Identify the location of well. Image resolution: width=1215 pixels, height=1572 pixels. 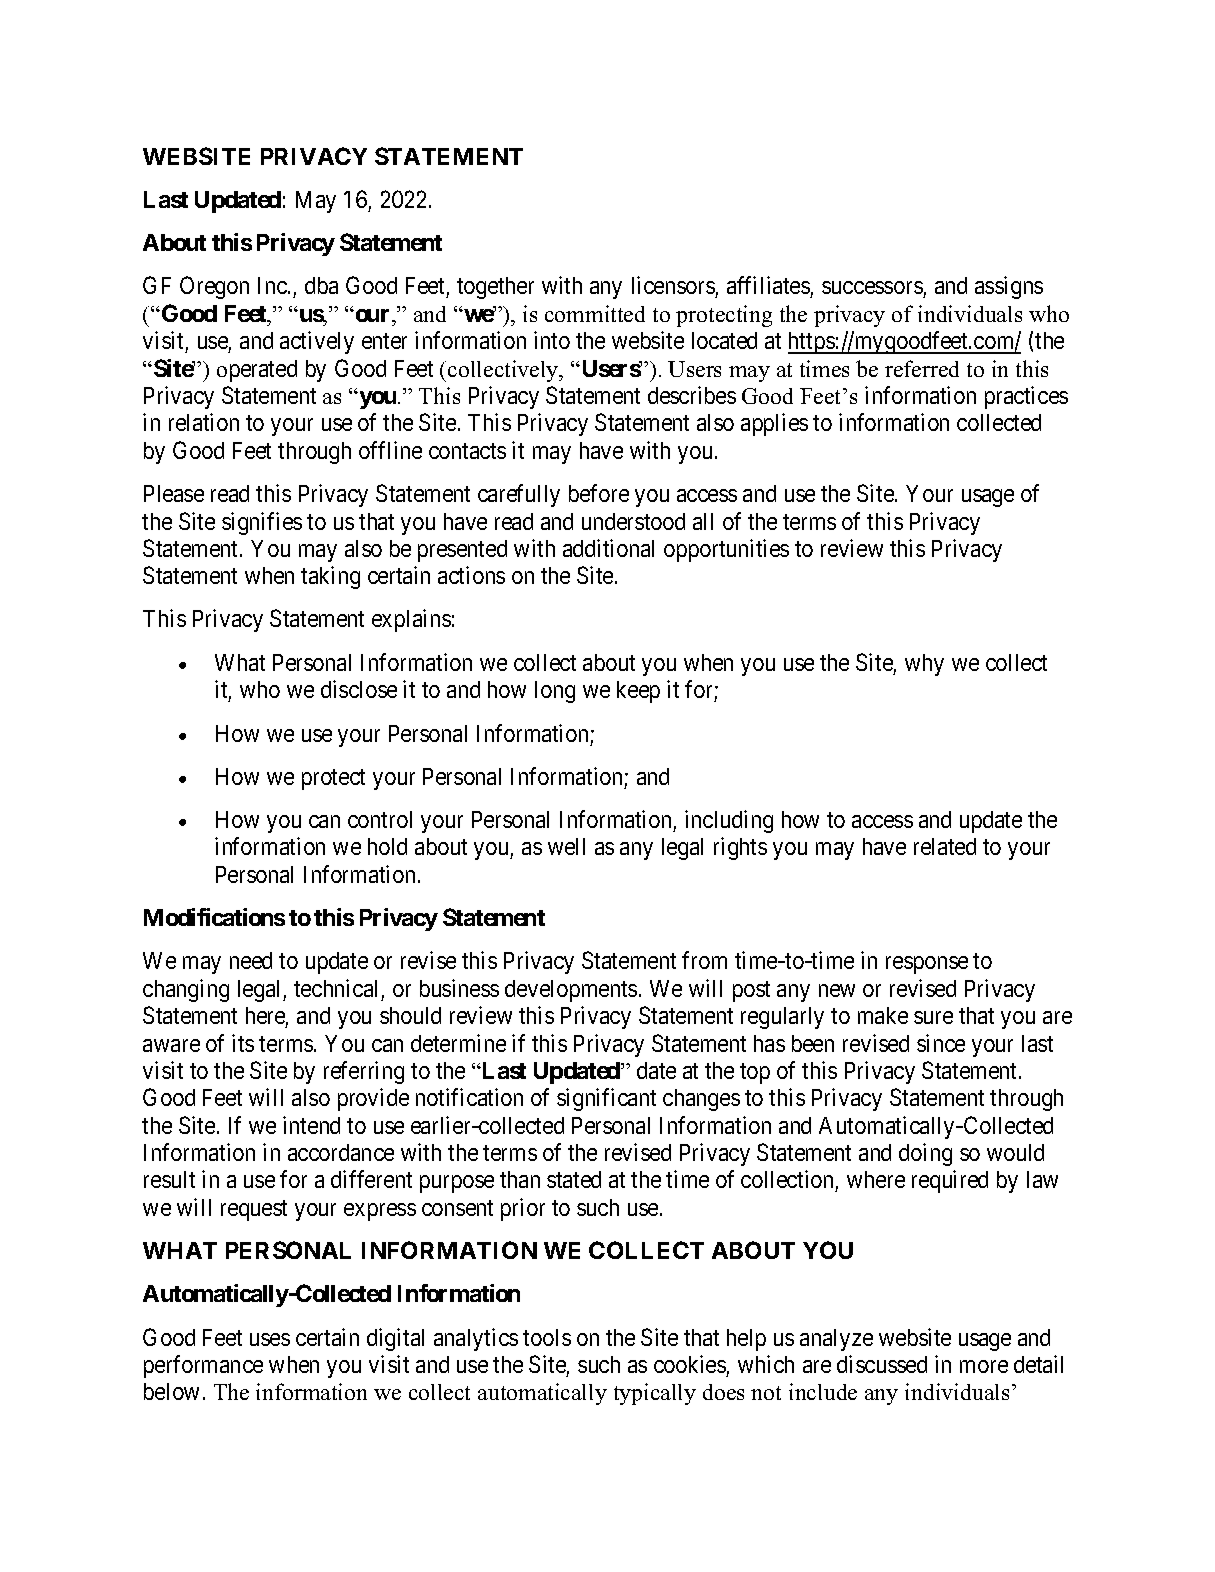
(566, 846).
